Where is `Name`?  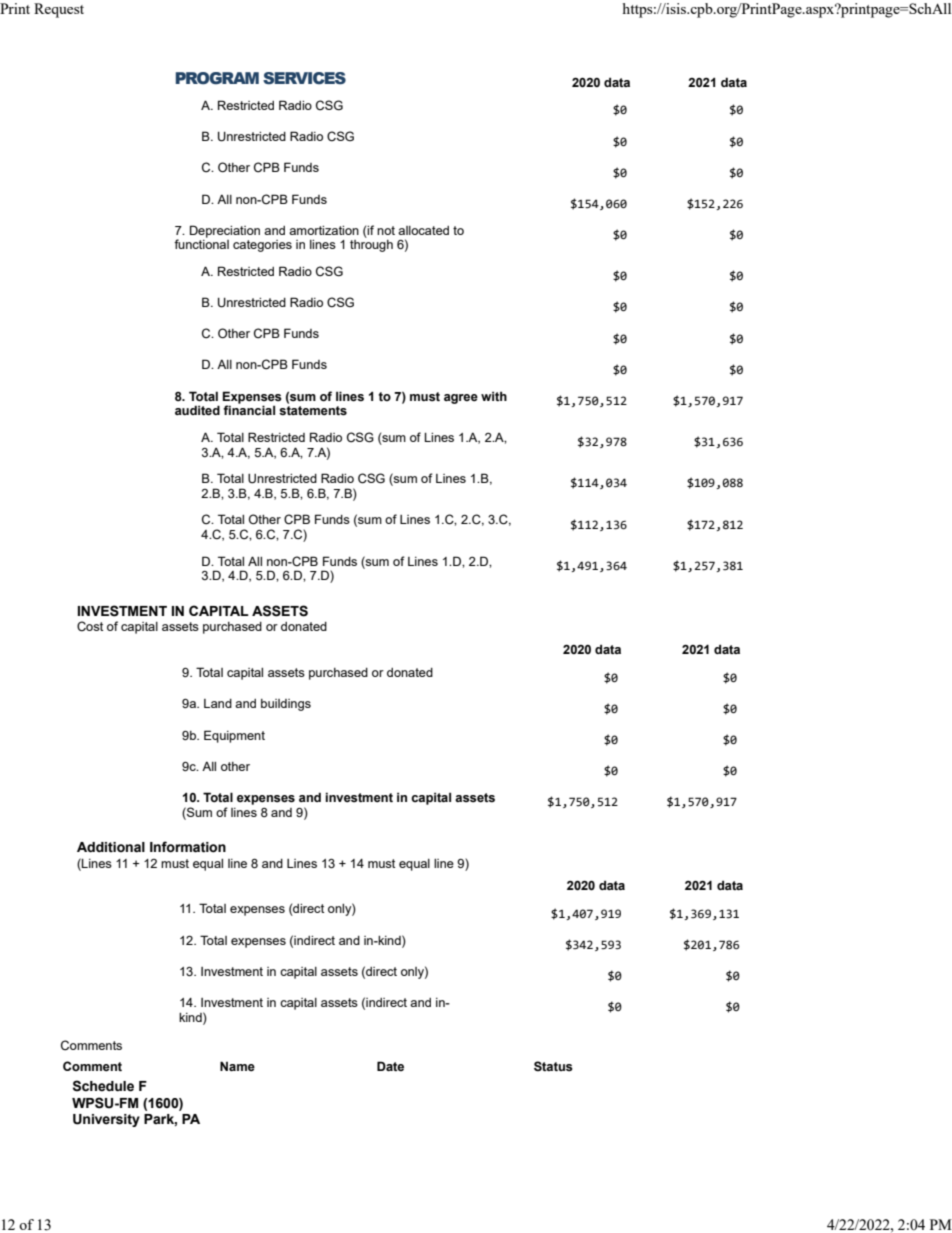 Name is located at coordinates (237, 1066).
